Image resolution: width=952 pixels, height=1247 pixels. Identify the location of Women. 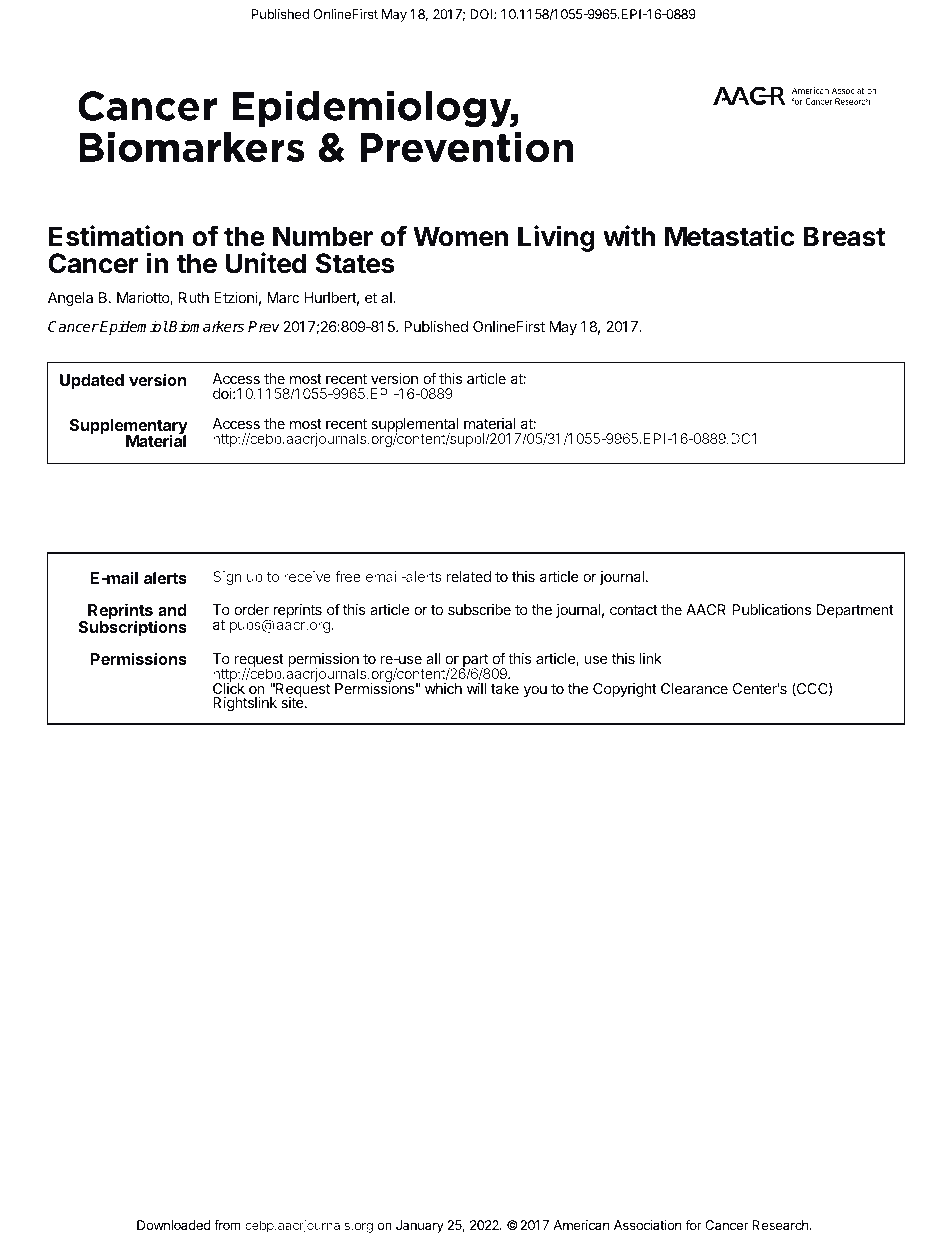
(460, 236).
